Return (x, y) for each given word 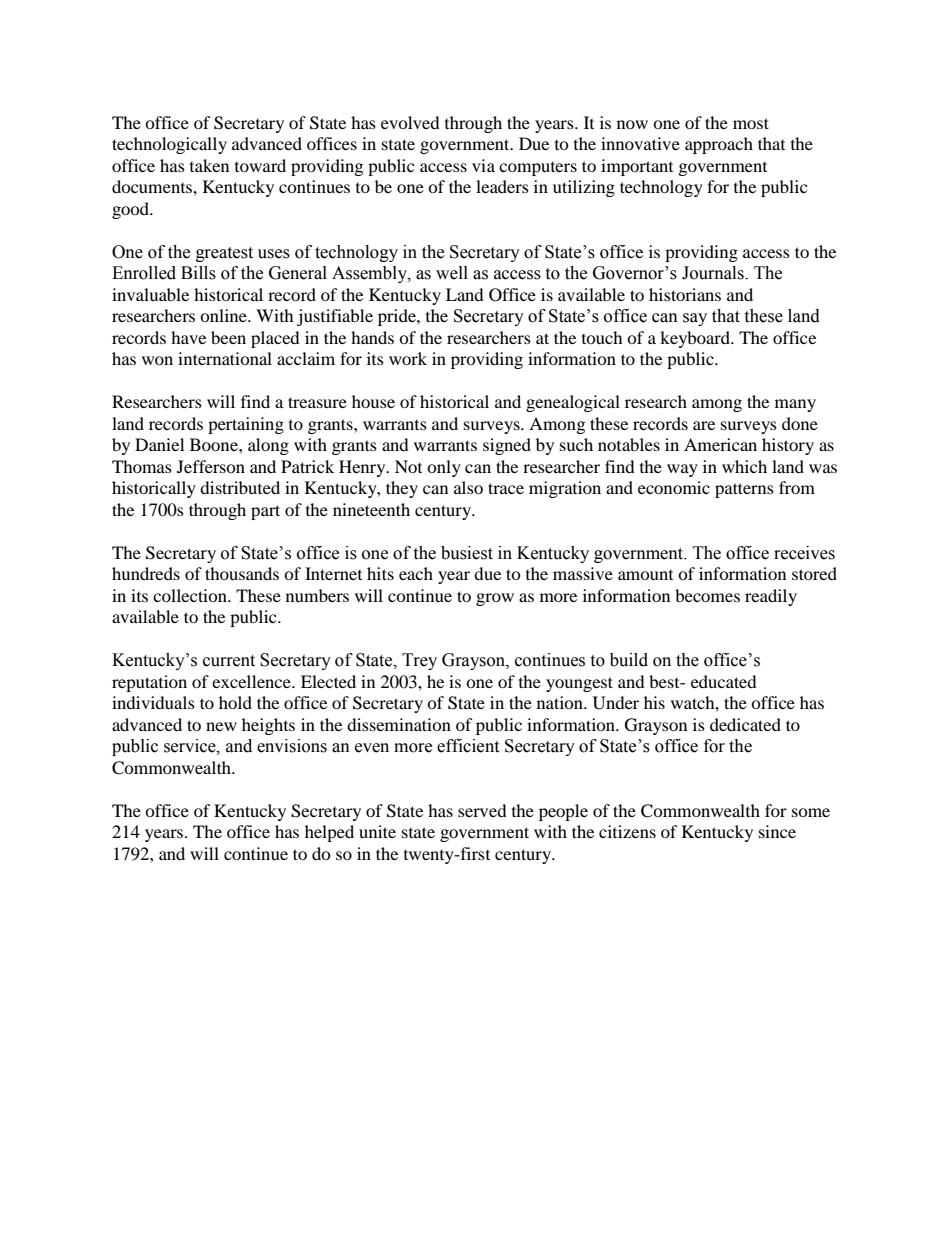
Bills (198, 273)
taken (209, 165)
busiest (467, 553)
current (229, 661)
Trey (419, 661)
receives (804, 553)
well (452, 273)
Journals (714, 273)
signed (507, 446)
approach (719, 145)
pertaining (246, 425)
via (483, 165)
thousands (242, 573)
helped (329, 833)
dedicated (745, 724)
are (704, 425)
